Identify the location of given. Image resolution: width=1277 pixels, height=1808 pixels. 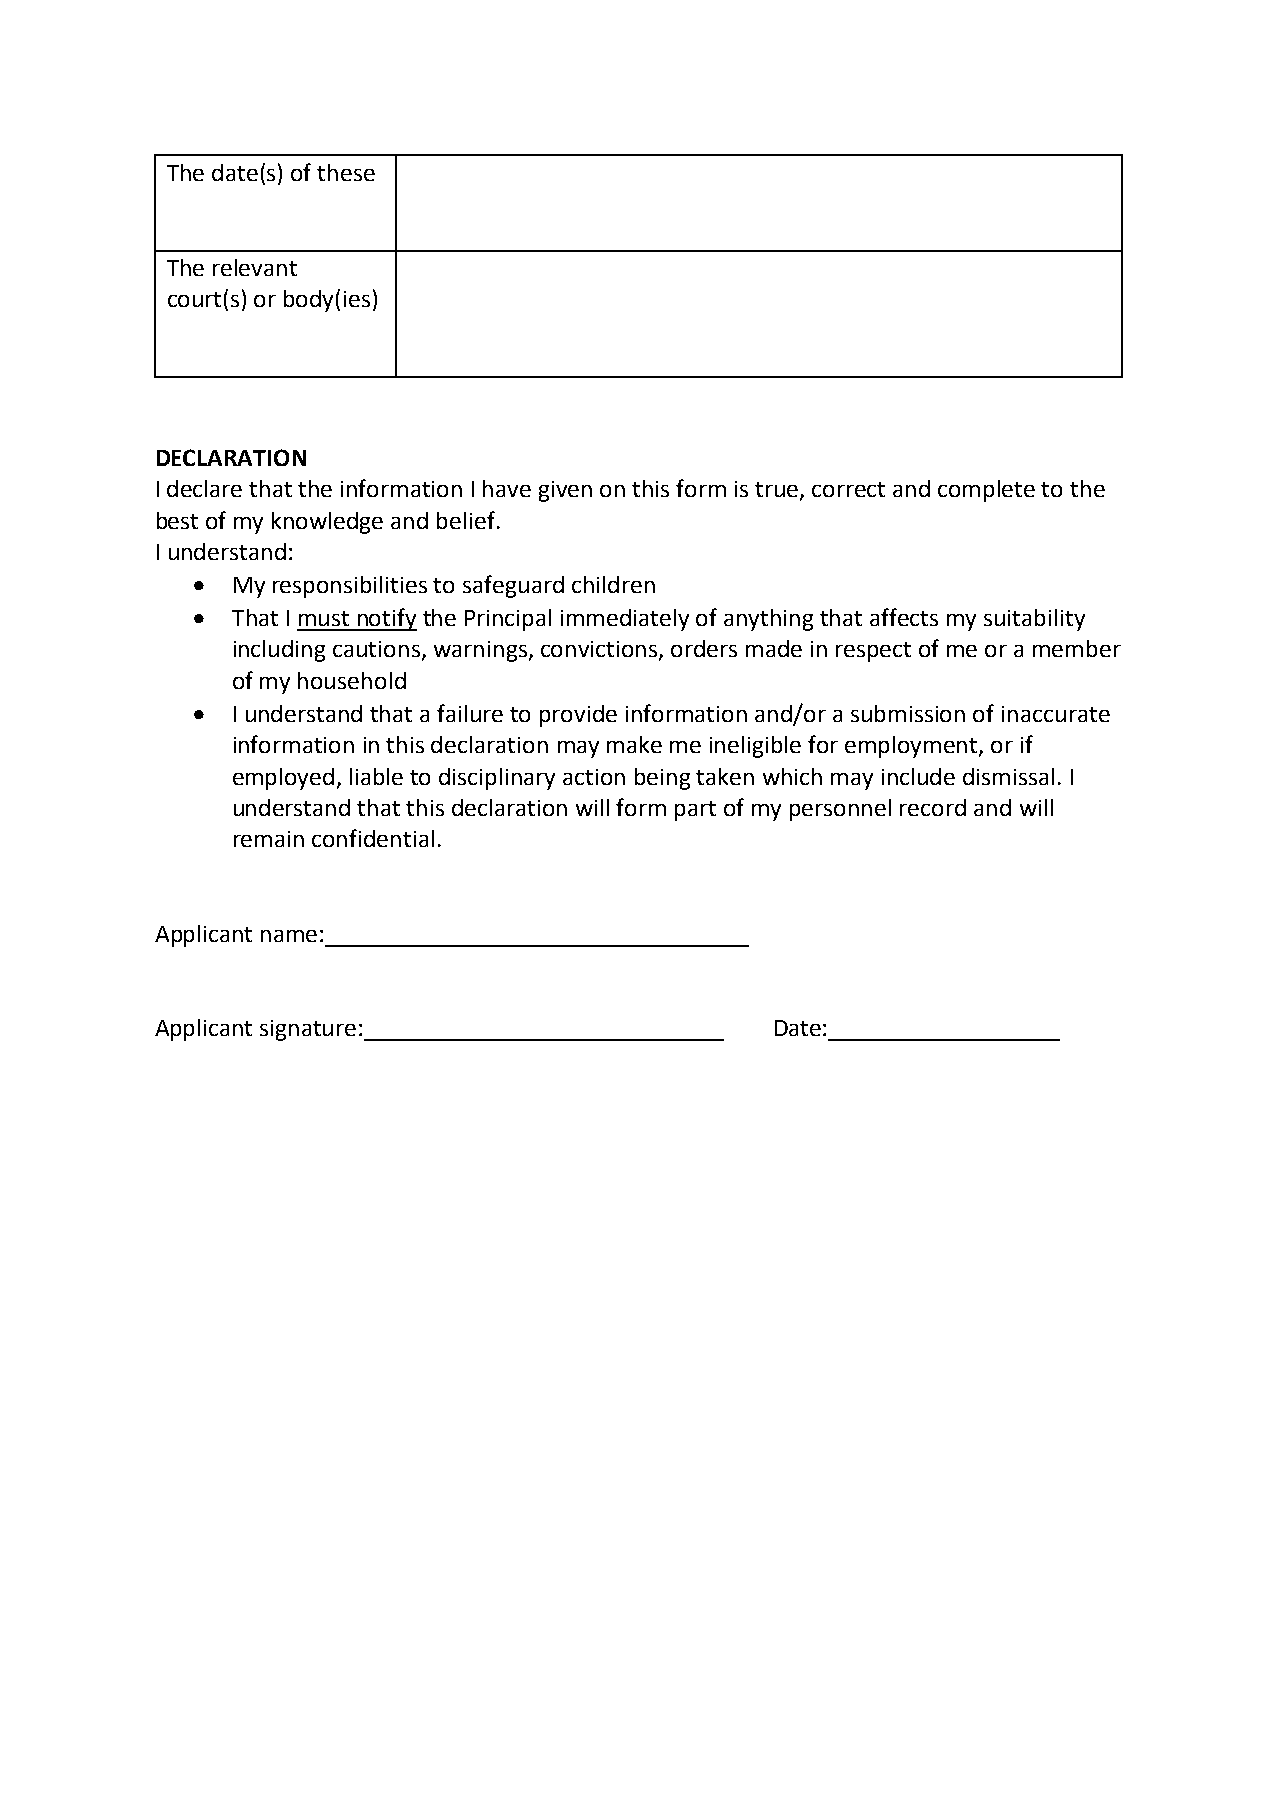
(565, 491).
